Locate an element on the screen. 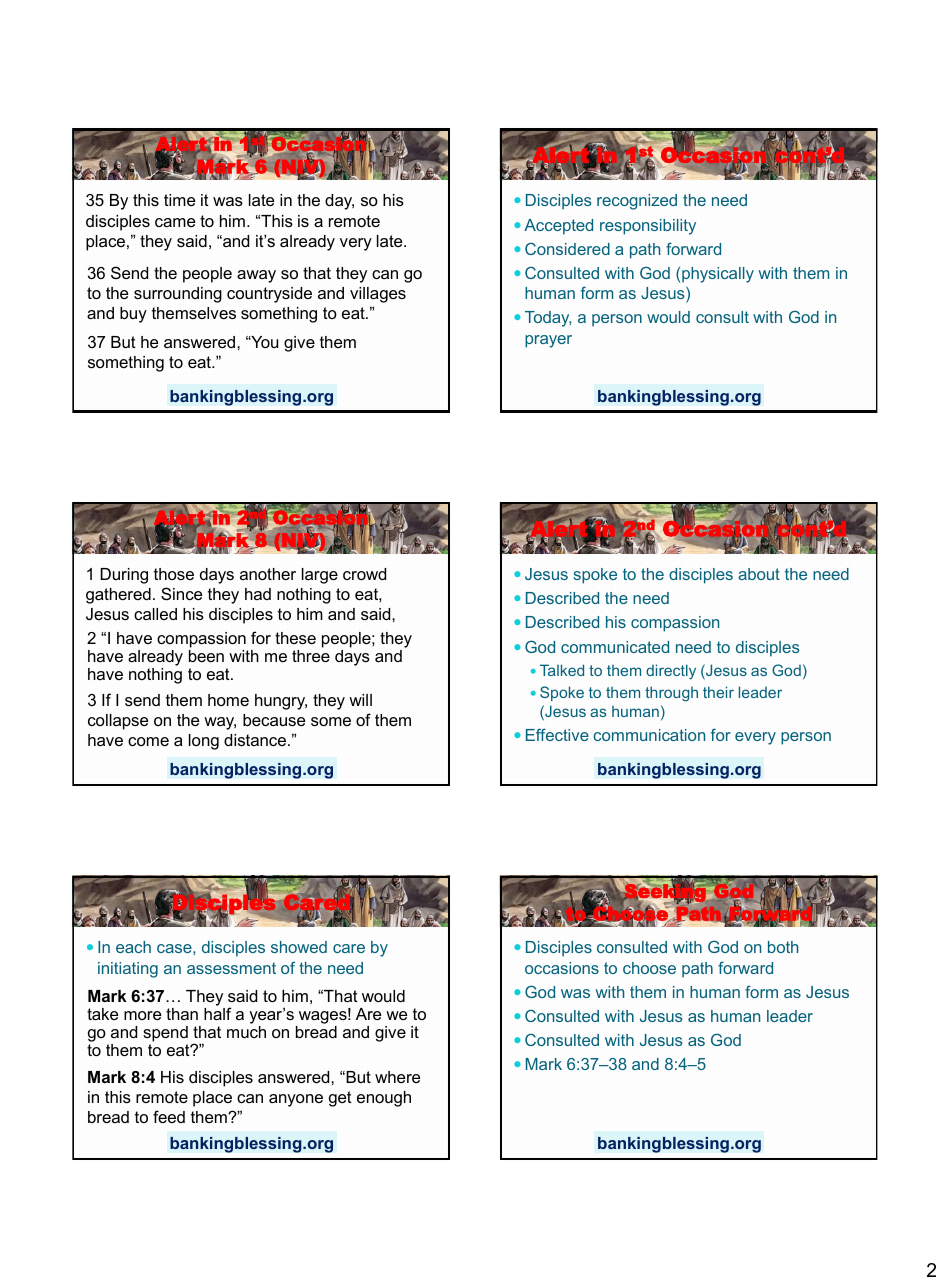 The width and height of the screenshot is (950, 1288). case is located at coordinates (175, 948).
